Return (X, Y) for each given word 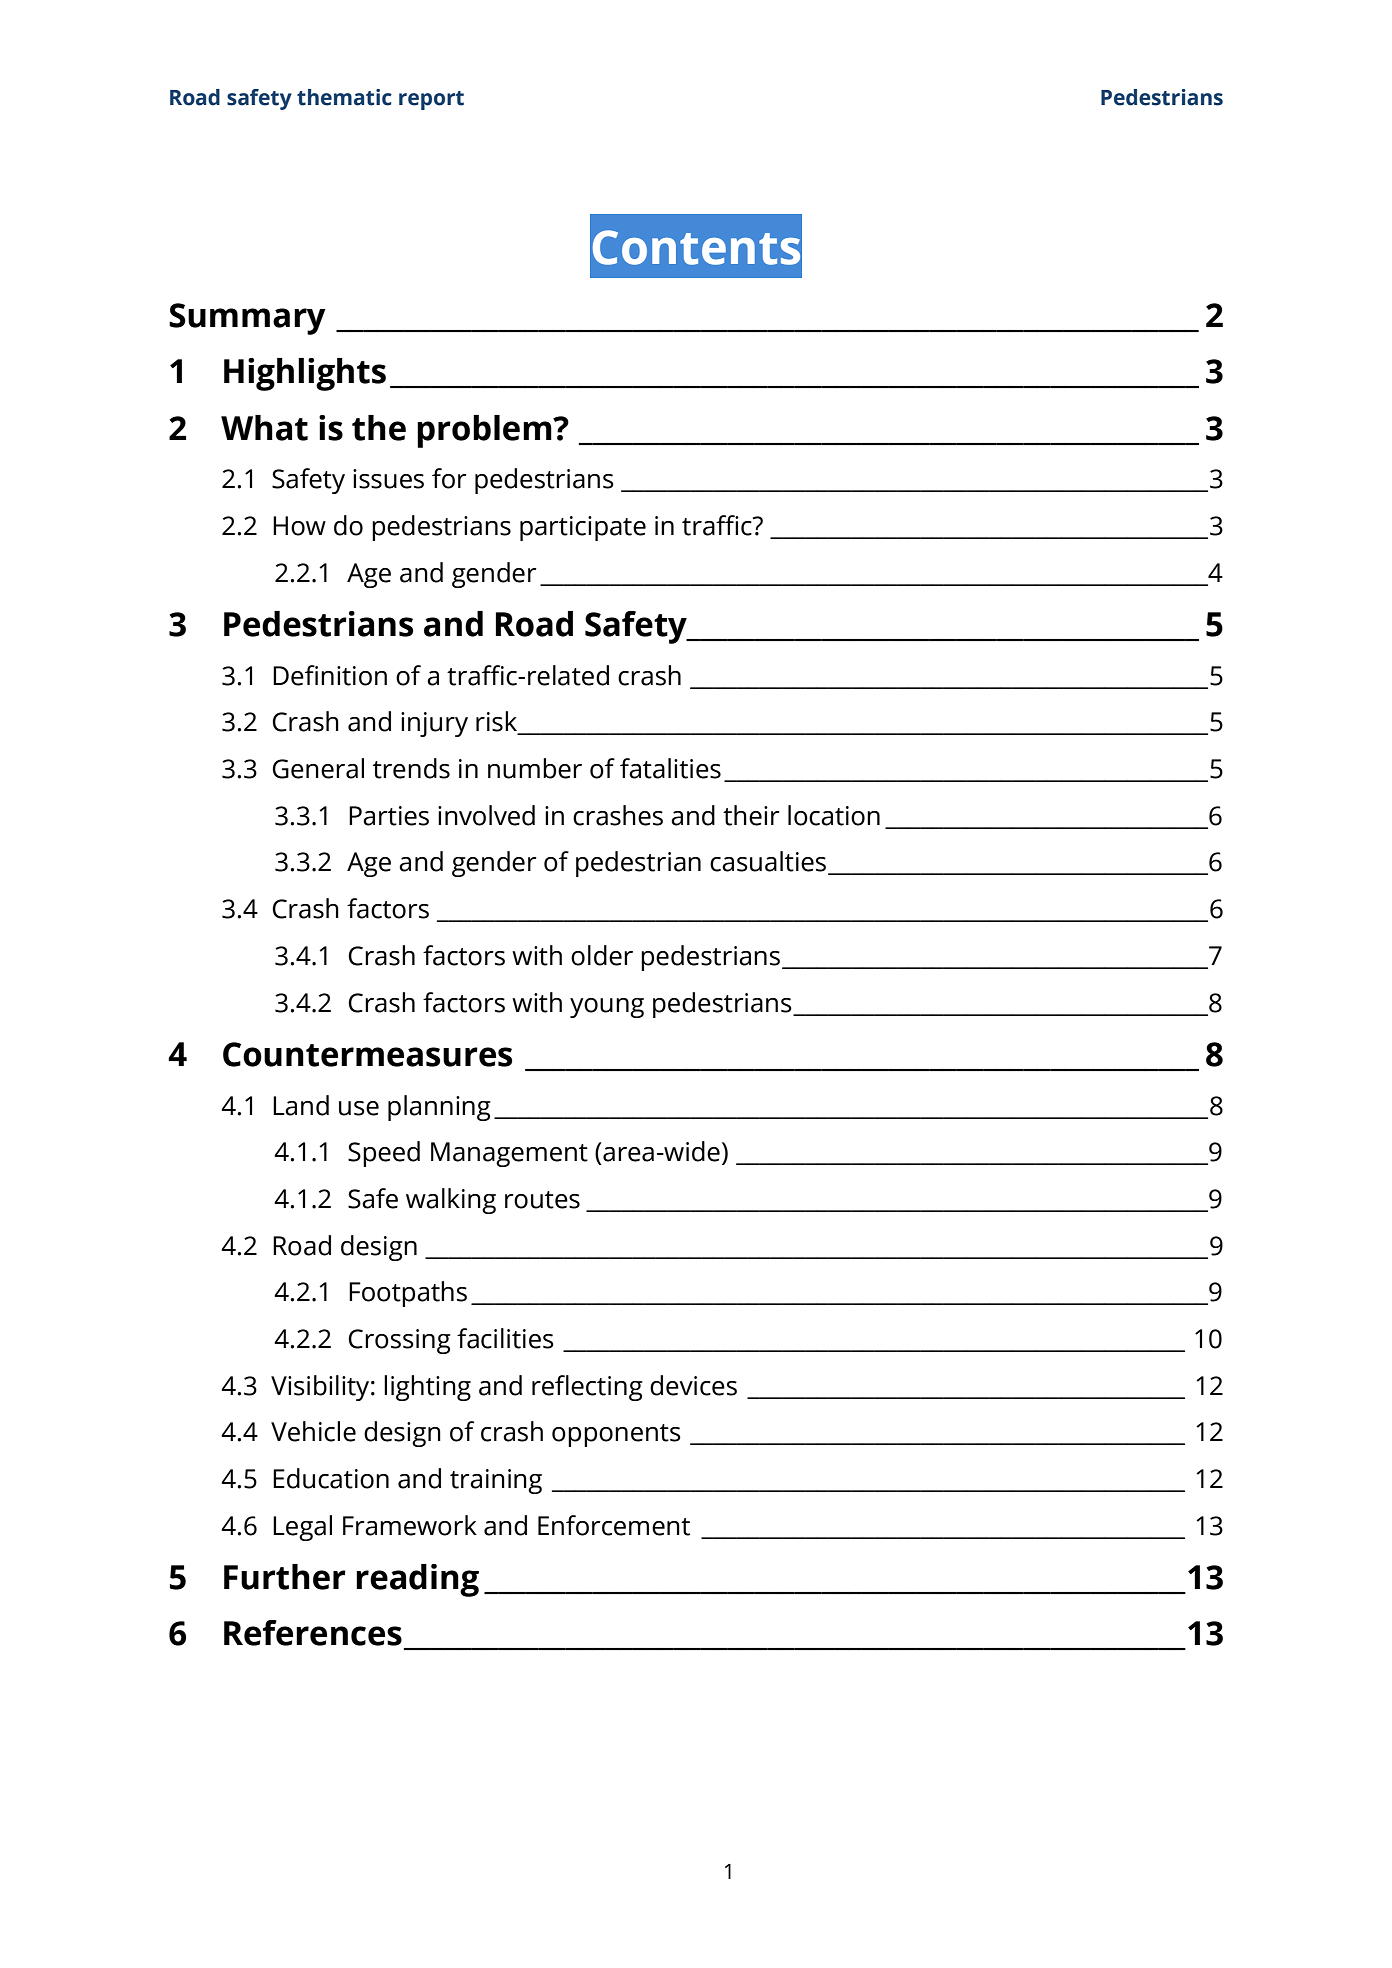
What (264, 428)
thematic (344, 97)
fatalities (670, 768)
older (602, 955)
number (535, 768)
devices (693, 1385)
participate (583, 528)
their (751, 815)
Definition (330, 675)
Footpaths (408, 1294)
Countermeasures (367, 1054)
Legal (302, 1528)
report (431, 100)
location (834, 815)
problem (485, 431)
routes (542, 1200)
